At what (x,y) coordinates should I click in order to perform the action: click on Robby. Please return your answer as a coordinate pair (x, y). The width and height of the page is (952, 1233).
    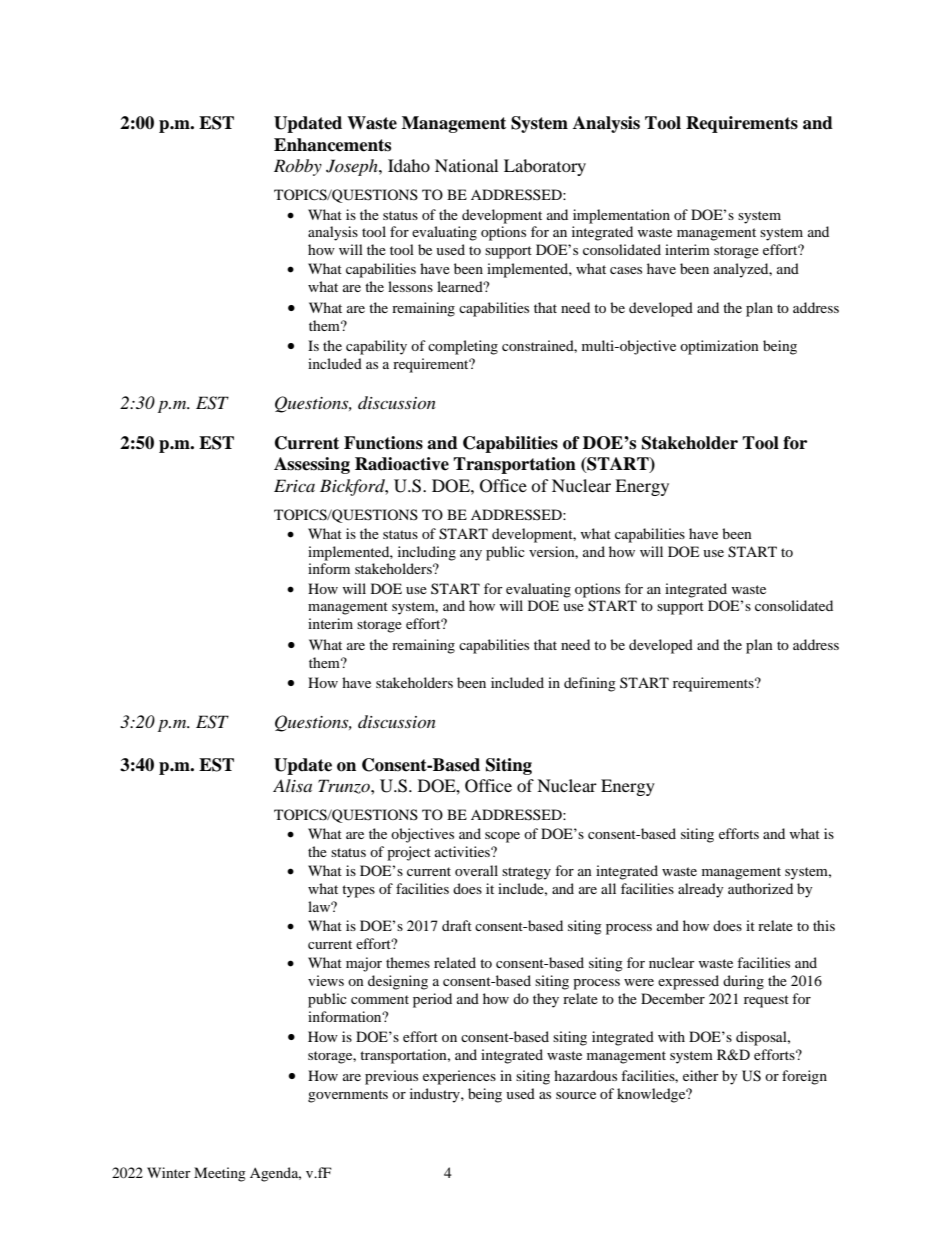
    Looking at the image, I should click on (298, 167).
